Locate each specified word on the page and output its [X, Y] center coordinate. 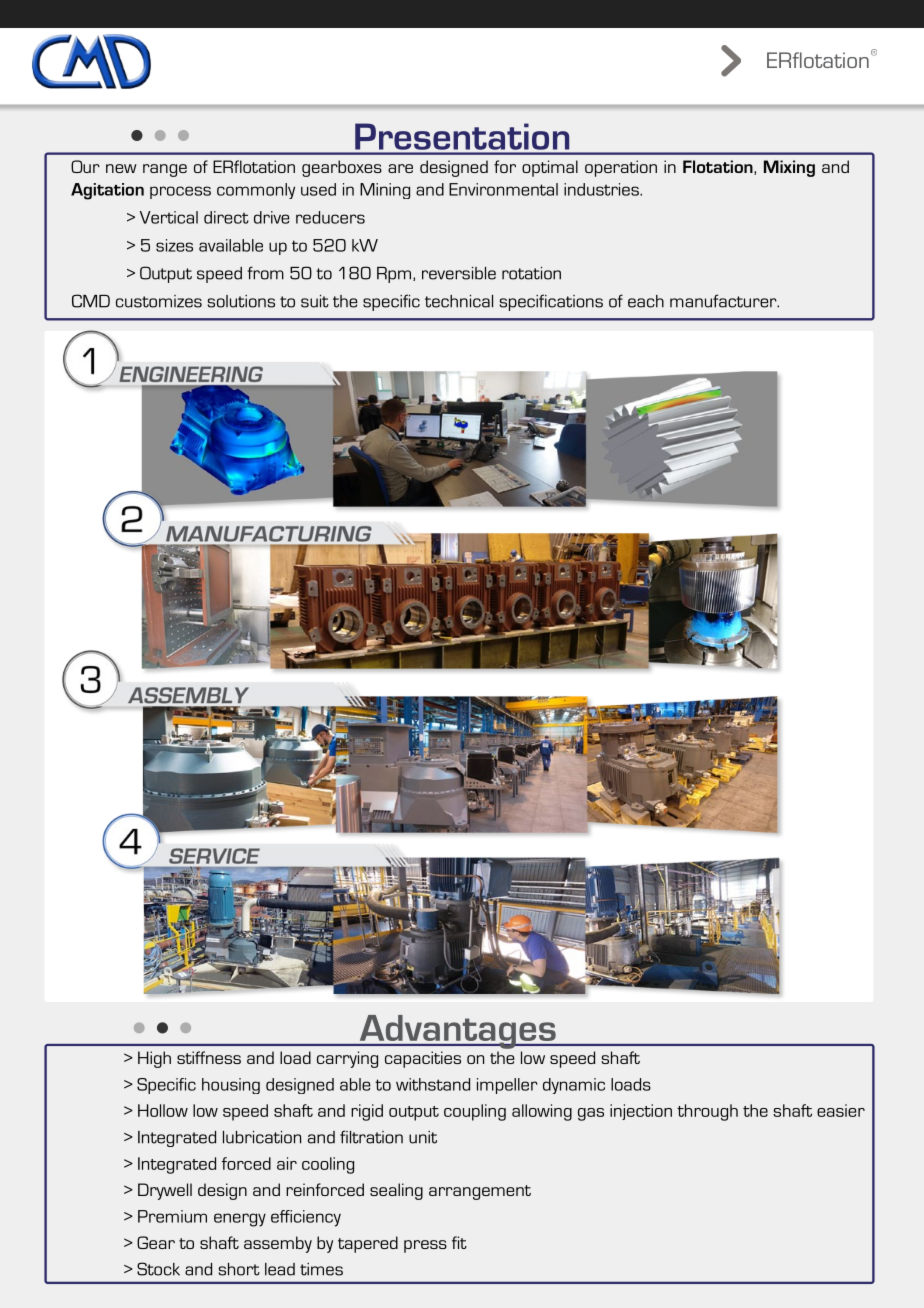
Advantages [457, 1032]
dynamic [574, 1086]
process [180, 192]
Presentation [462, 137]
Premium [172, 1216]
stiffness [209, 1057]
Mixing [789, 168]
